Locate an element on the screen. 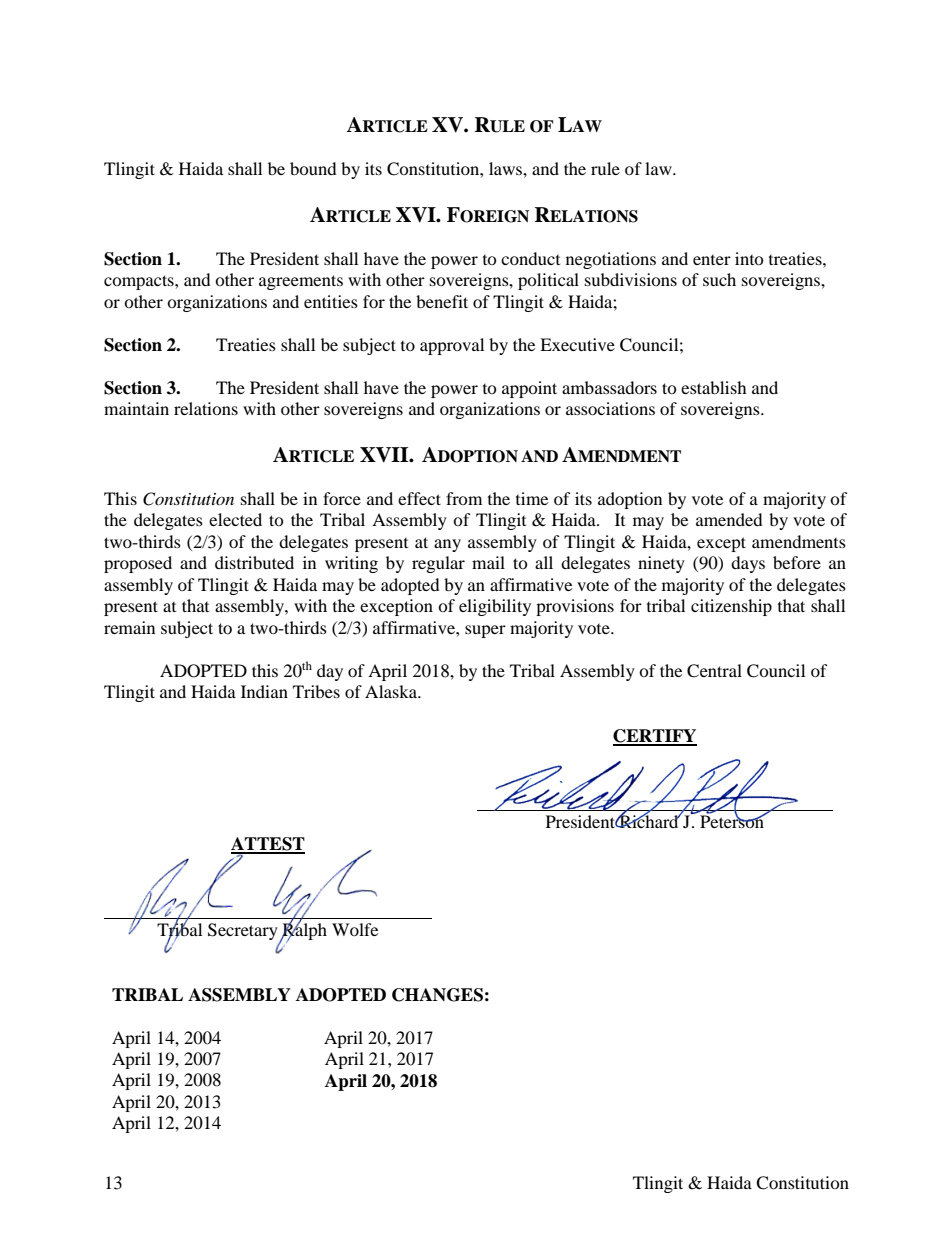 The width and height of the screenshot is (952, 1233). Secretary is located at coordinates (244, 933).
